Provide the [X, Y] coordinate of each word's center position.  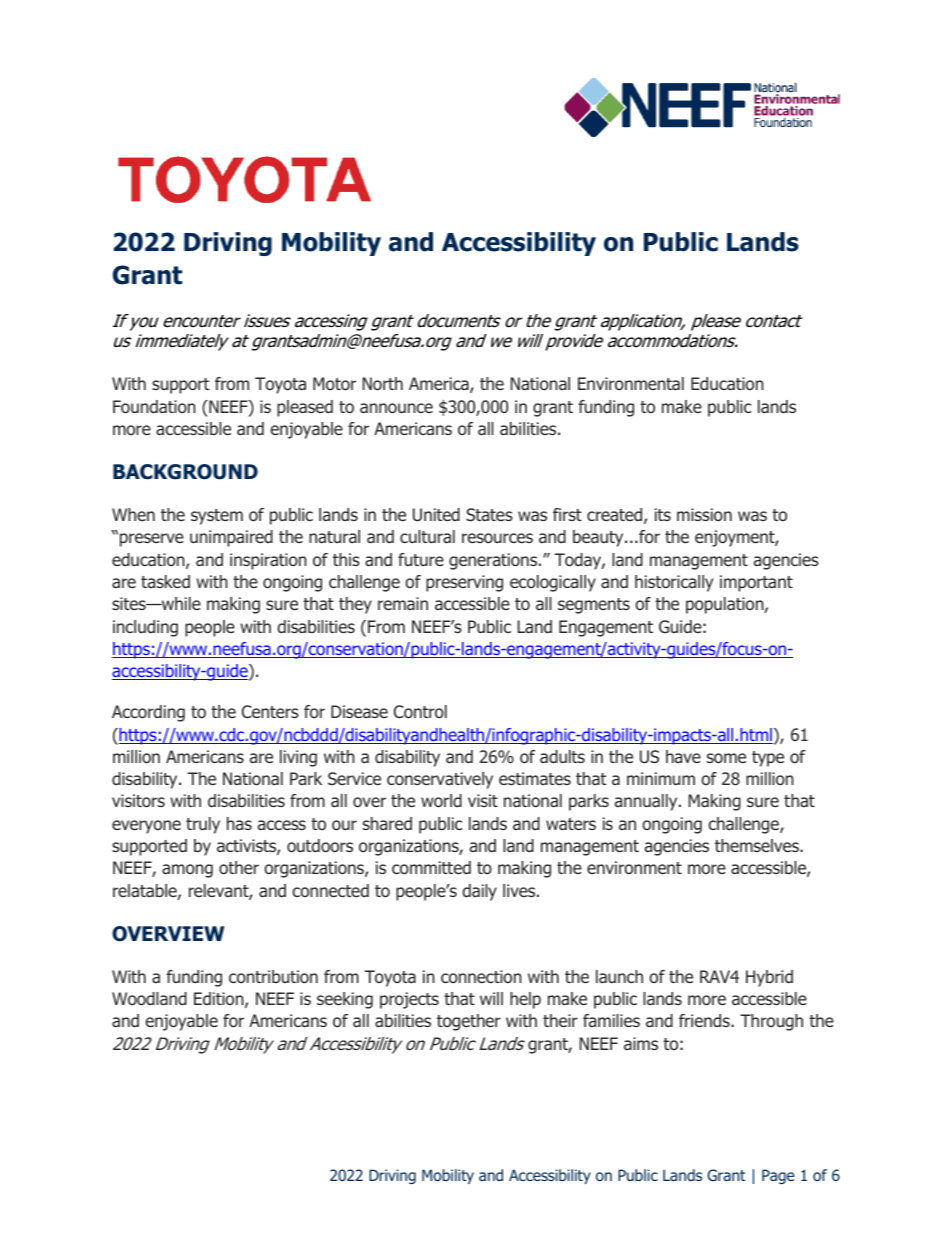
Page [778, 1176]
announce [396, 408]
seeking [345, 1000]
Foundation [154, 407]
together [469, 1022]
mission [704, 514]
